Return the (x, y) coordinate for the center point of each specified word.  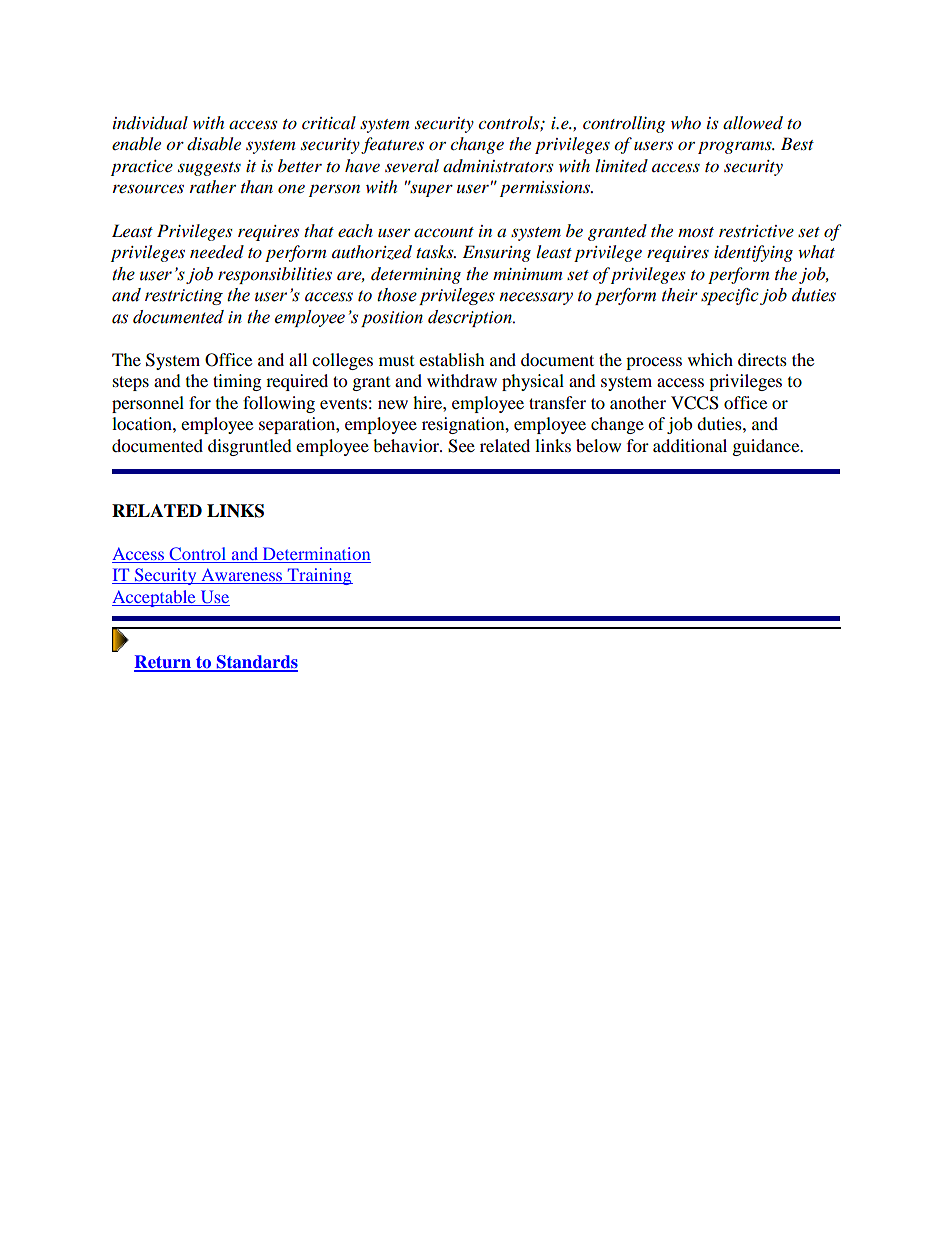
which (710, 359)
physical (533, 382)
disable (214, 144)
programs (736, 147)
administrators (498, 165)
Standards (256, 663)
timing (237, 382)
